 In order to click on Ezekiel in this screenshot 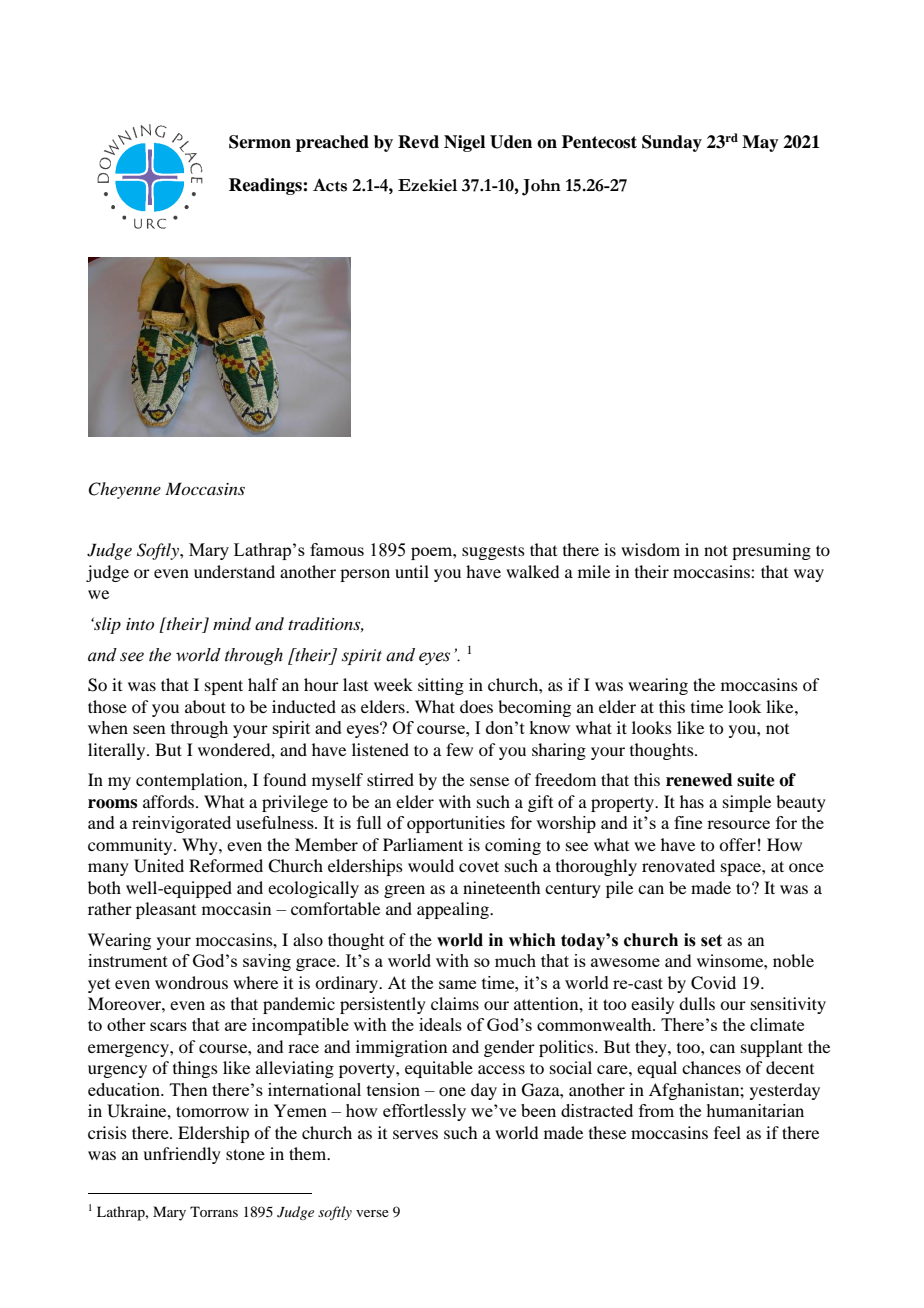, I will do `click(427, 185)`.
